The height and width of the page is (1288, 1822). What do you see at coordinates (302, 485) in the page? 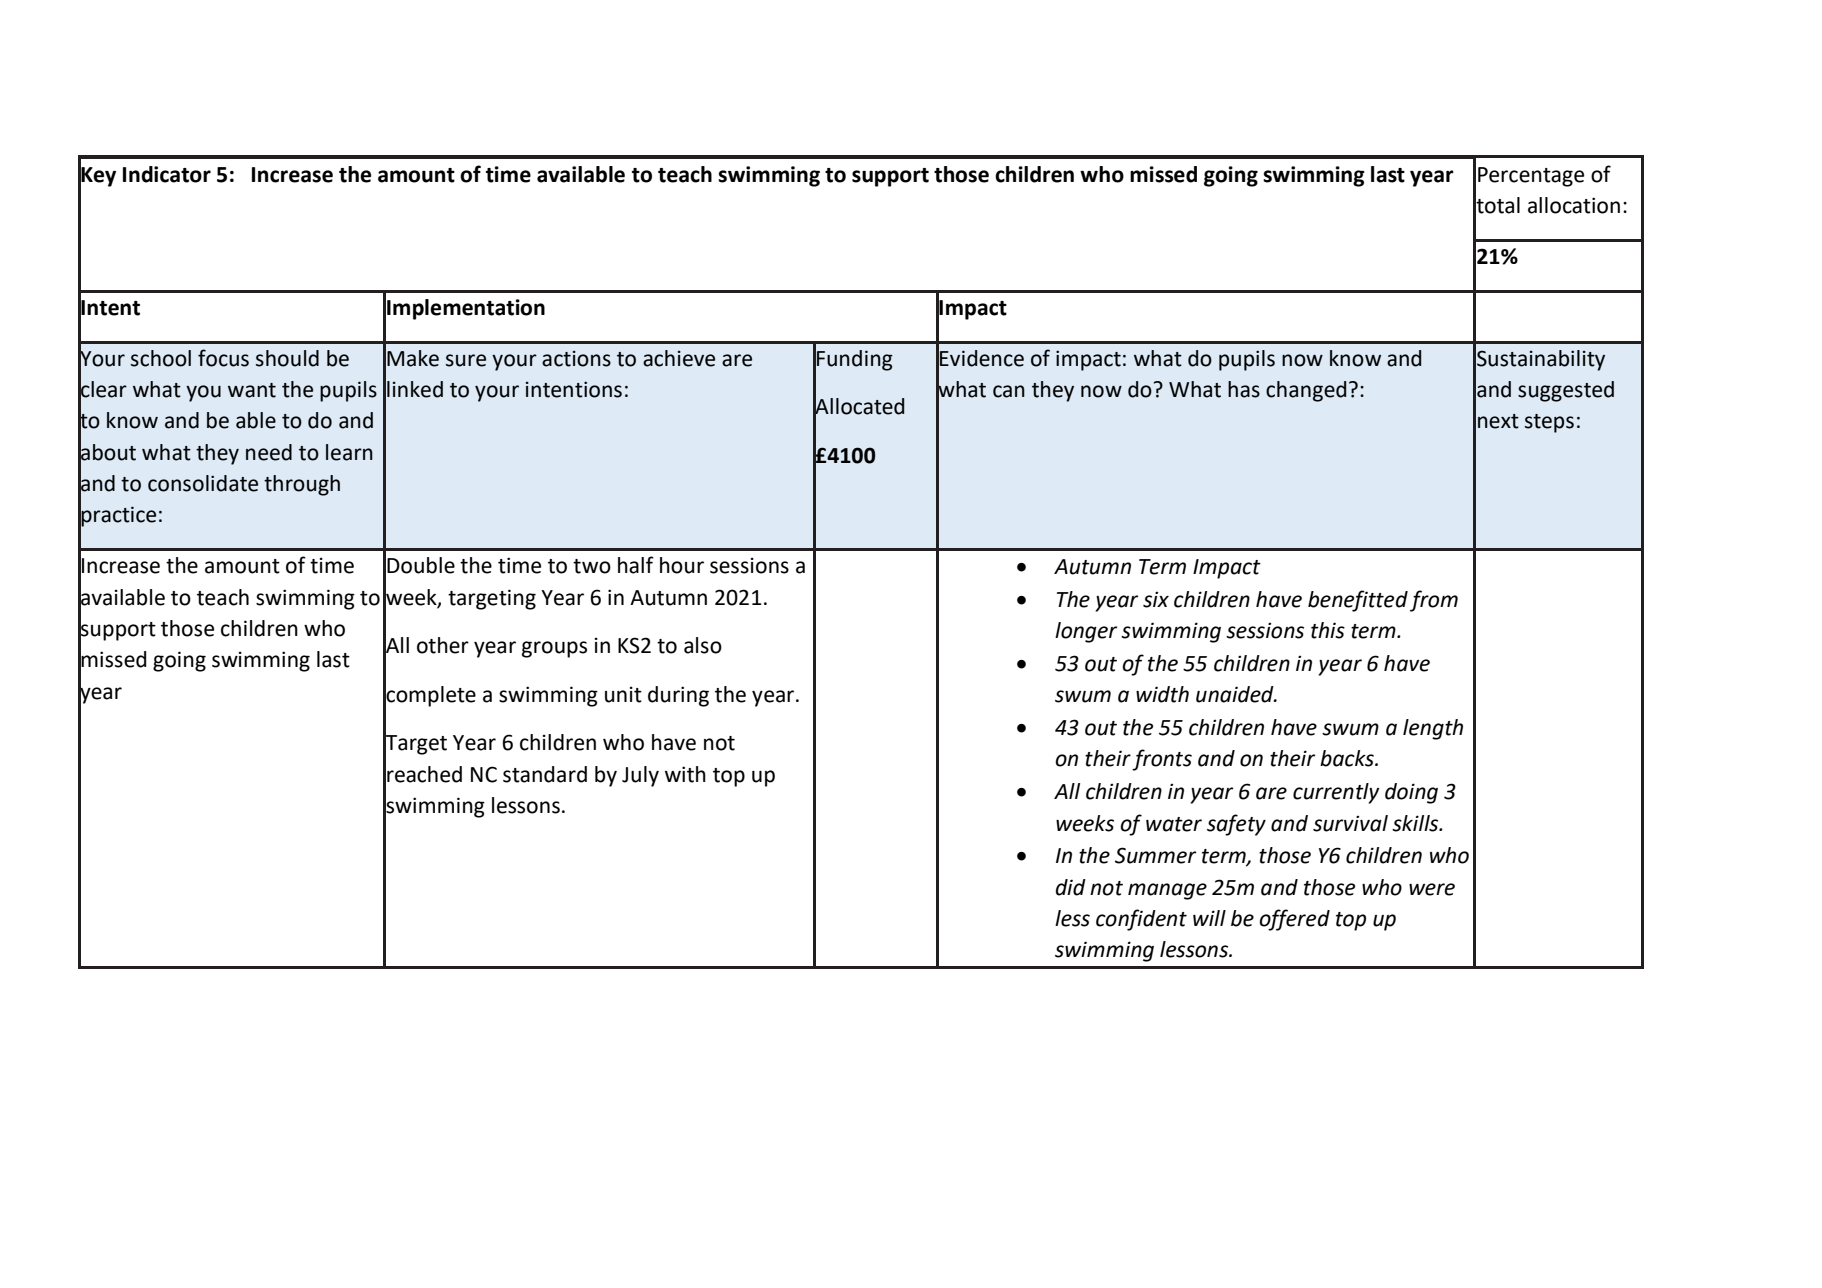
I see `through` at bounding box center [302, 485].
